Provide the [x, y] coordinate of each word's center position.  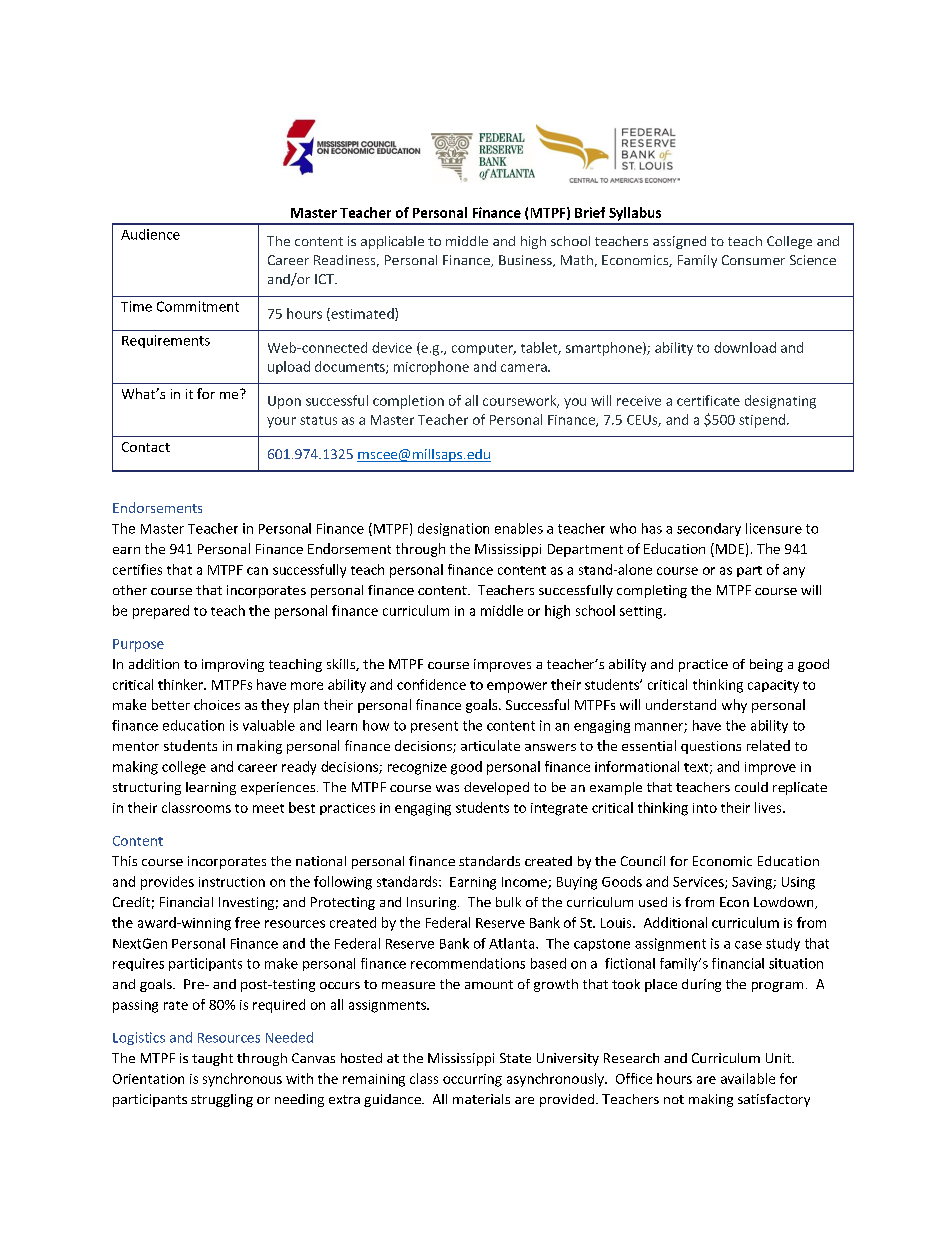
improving [233, 665]
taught [212, 1059]
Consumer [753, 260]
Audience [150, 234]
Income [525, 883]
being [766, 665]
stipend [762, 421]
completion [408, 402]
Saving [753, 883]
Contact [146, 447]
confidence [431, 684]
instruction [232, 882]
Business [526, 261]
